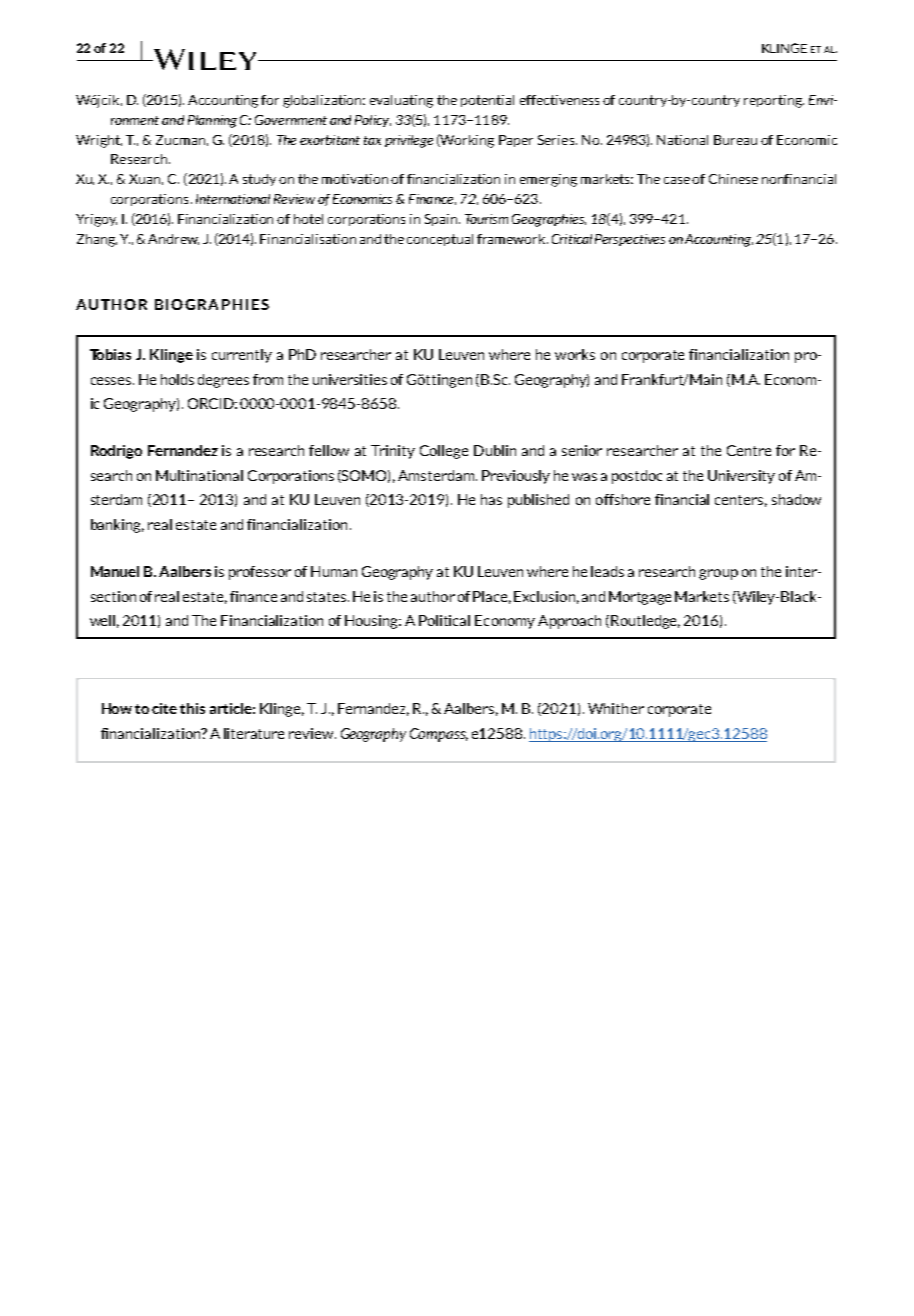 This screenshot has height=1316, width=914. Describe the element at coordinates (735, 140) in the screenshot. I see `Bureau` at that location.
